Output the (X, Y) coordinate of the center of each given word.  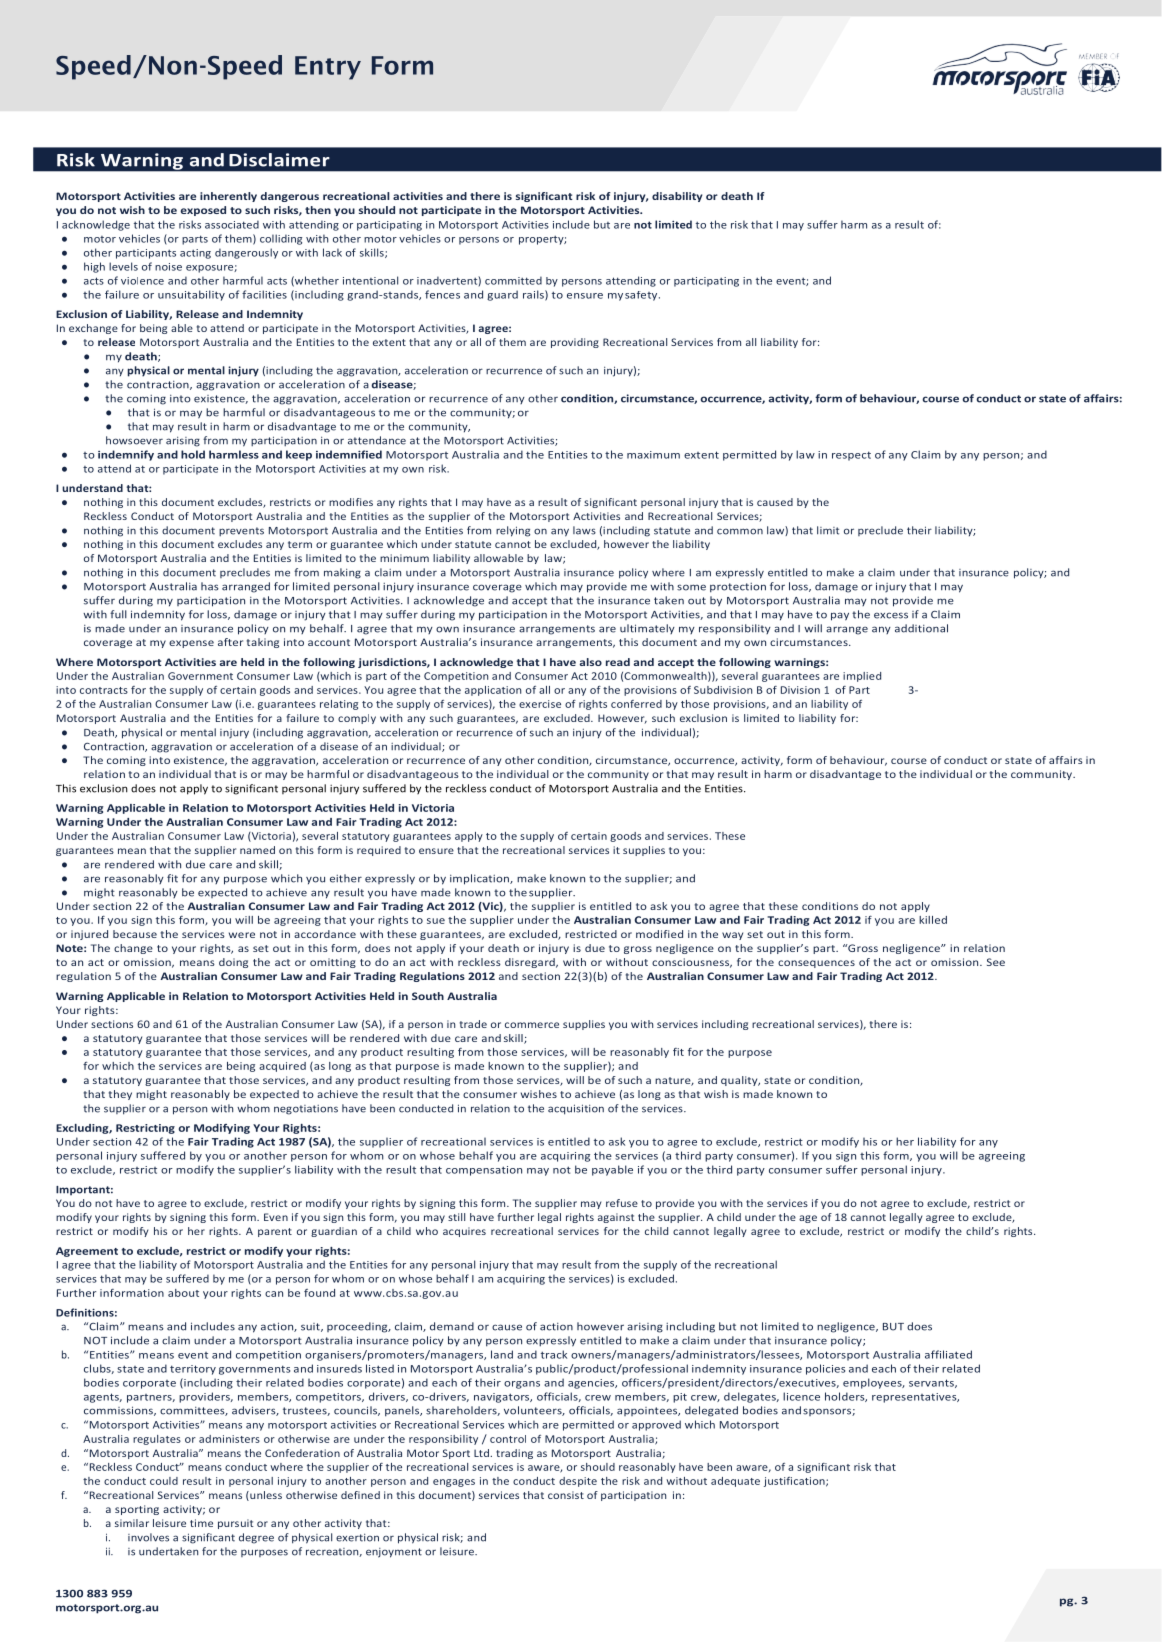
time (201, 1523)
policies (825, 1369)
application (493, 691)
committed (513, 280)
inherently (228, 197)
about (183, 1293)
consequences (816, 964)
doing (233, 963)
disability (677, 197)
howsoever (134, 440)
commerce (532, 1025)
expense (191, 644)
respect (851, 456)
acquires (464, 1232)
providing (575, 343)
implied (862, 677)
